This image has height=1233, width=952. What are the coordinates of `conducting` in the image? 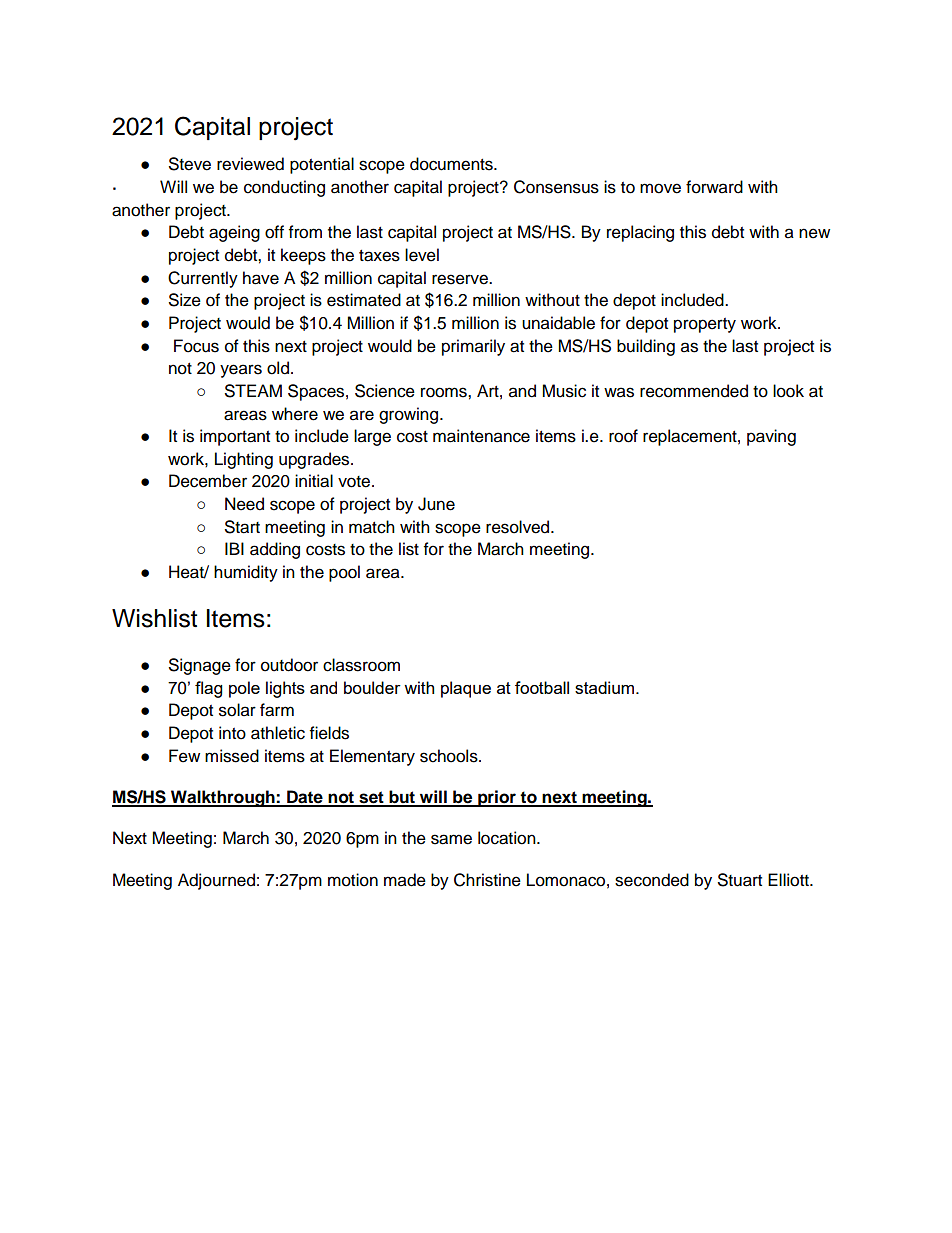 It's located at (284, 188).
